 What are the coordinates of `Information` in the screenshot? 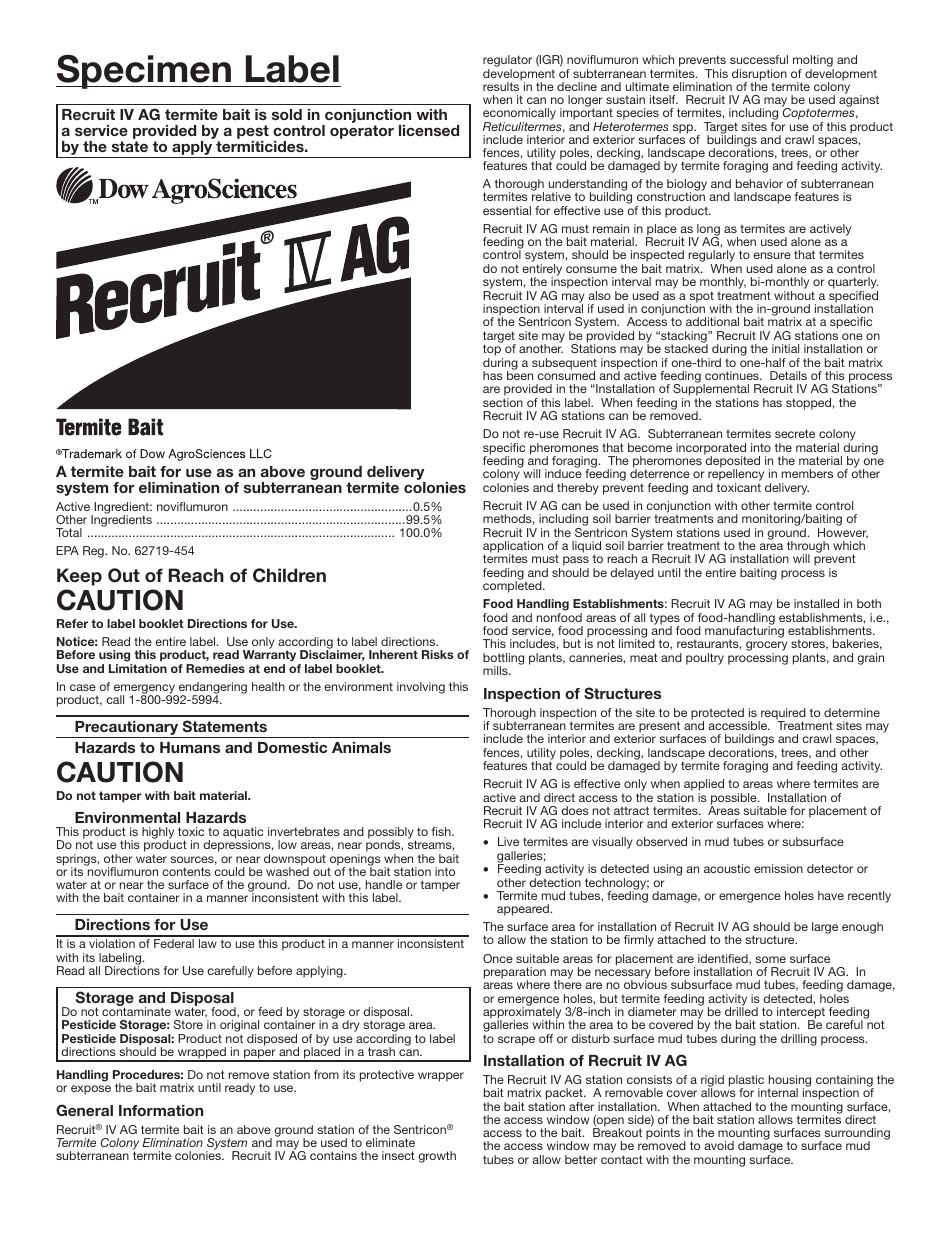 It's located at (161, 1110).
